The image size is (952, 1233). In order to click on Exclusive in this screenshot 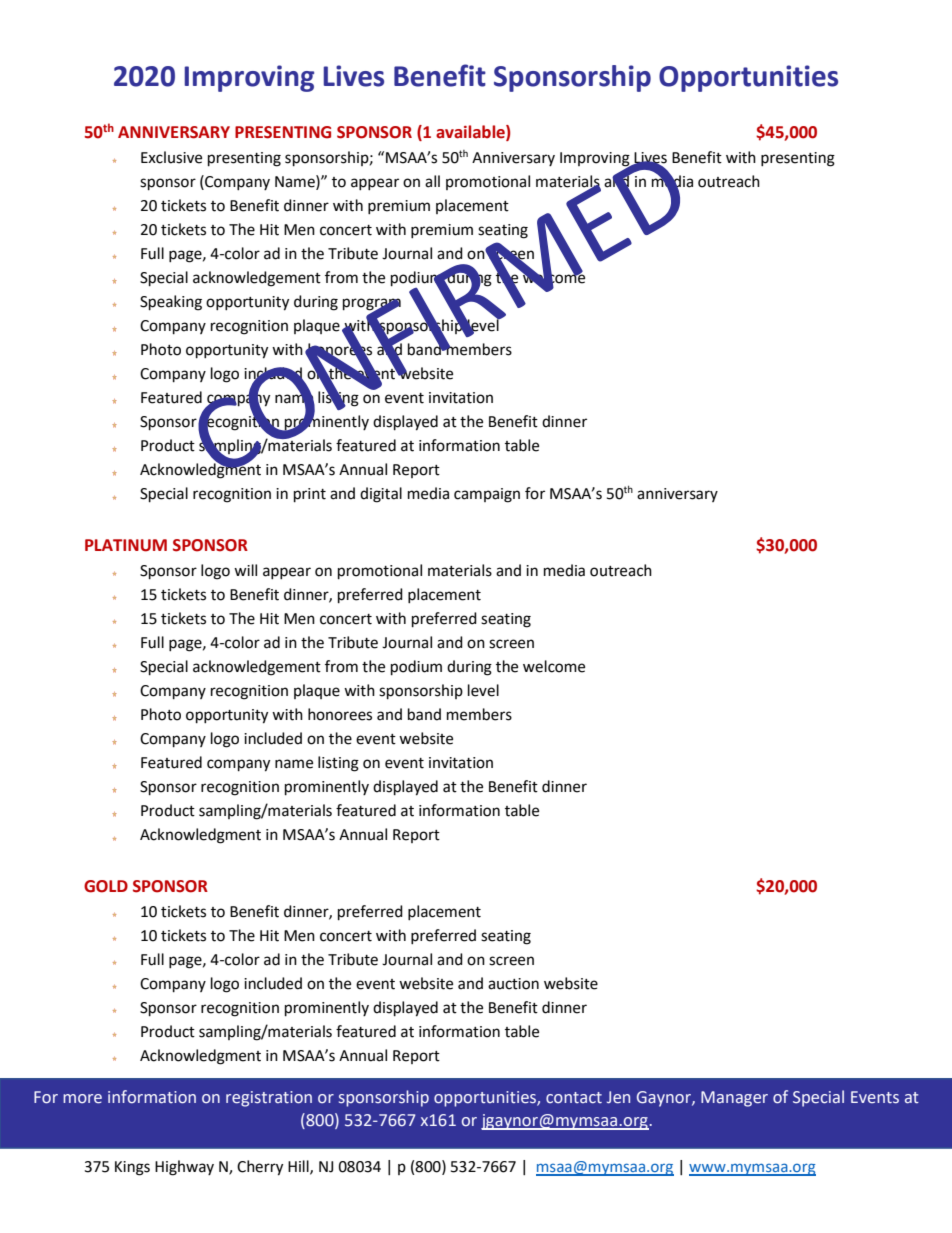, I will do `click(171, 157)`.
